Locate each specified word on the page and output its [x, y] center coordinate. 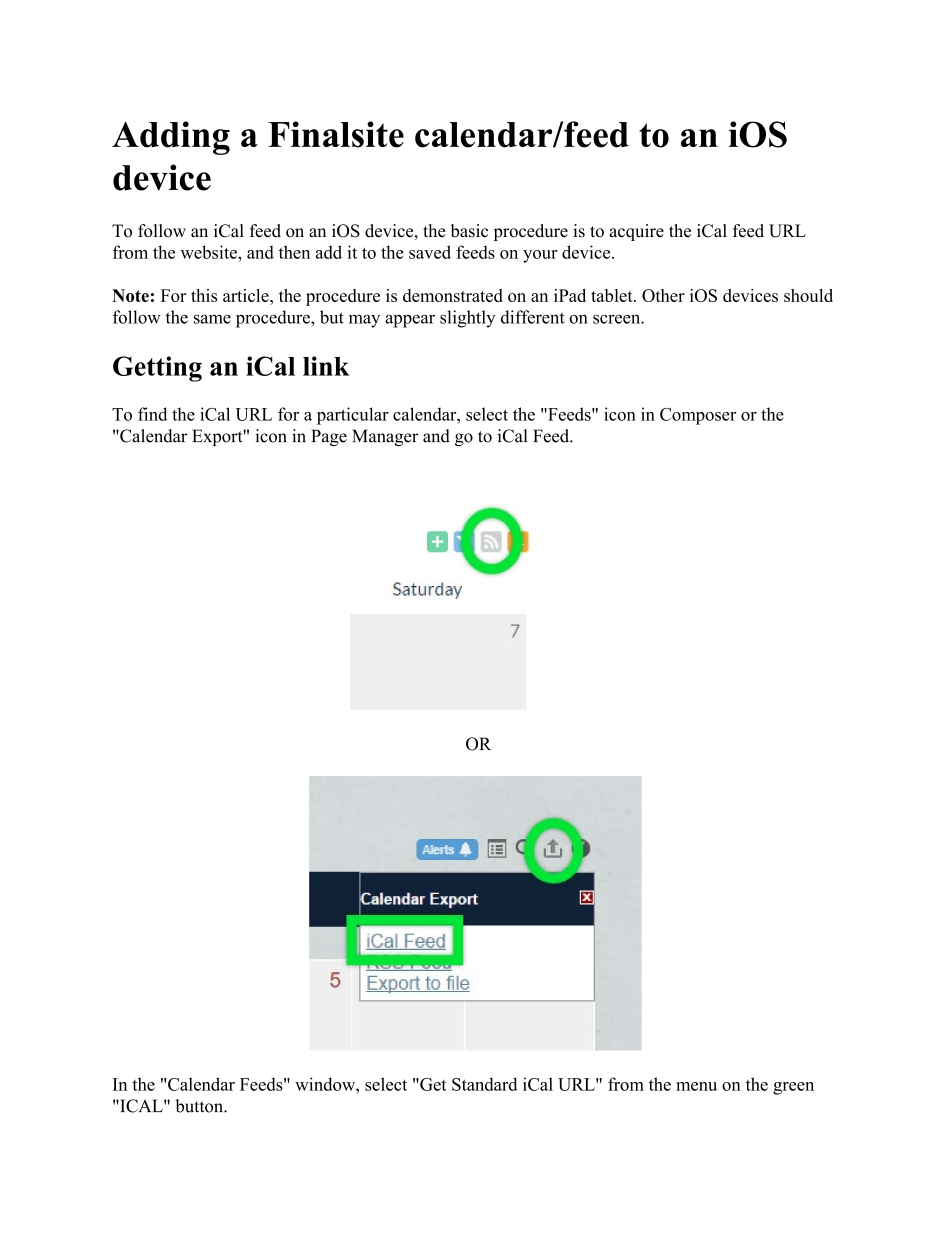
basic [469, 231]
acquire [636, 232]
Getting [157, 369]
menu [696, 1086]
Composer [698, 416]
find [152, 414]
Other [663, 295]
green [793, 1088]
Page [329, 437]
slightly [467, 319]
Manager [385, 437]
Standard [485, 1084]
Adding [171, 138]
